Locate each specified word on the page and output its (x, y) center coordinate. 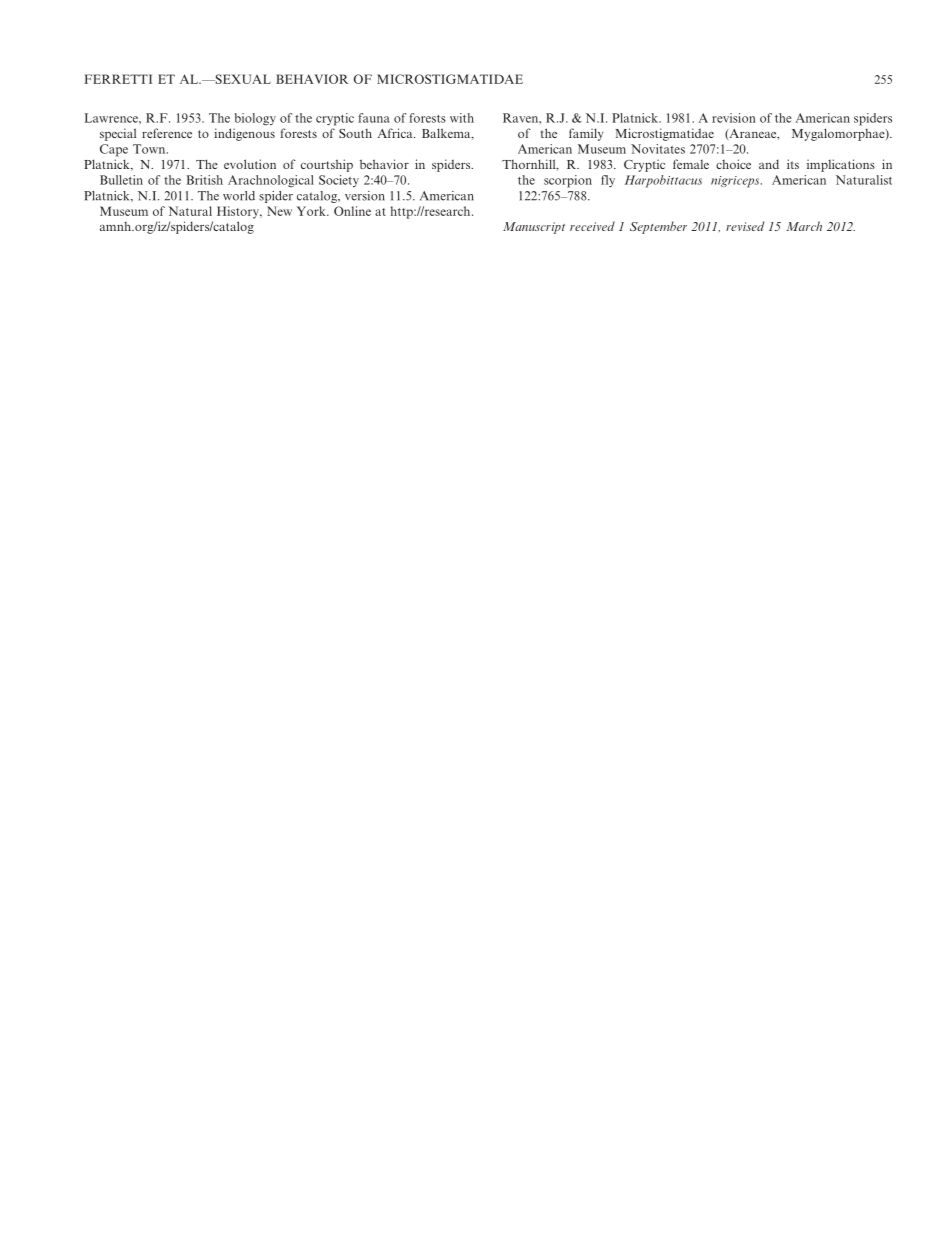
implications (841, 165)
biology (255, 119)
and (769, 164)
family (586, 134)
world (239, 196)
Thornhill (530, 165)
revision (734, 118)
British (205, 180)
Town (150, 149)
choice (733, 164)
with (462, 118)
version (365, 196)
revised (745, 226)
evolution (250, 164)
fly (608, 181)
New (279, 211)
